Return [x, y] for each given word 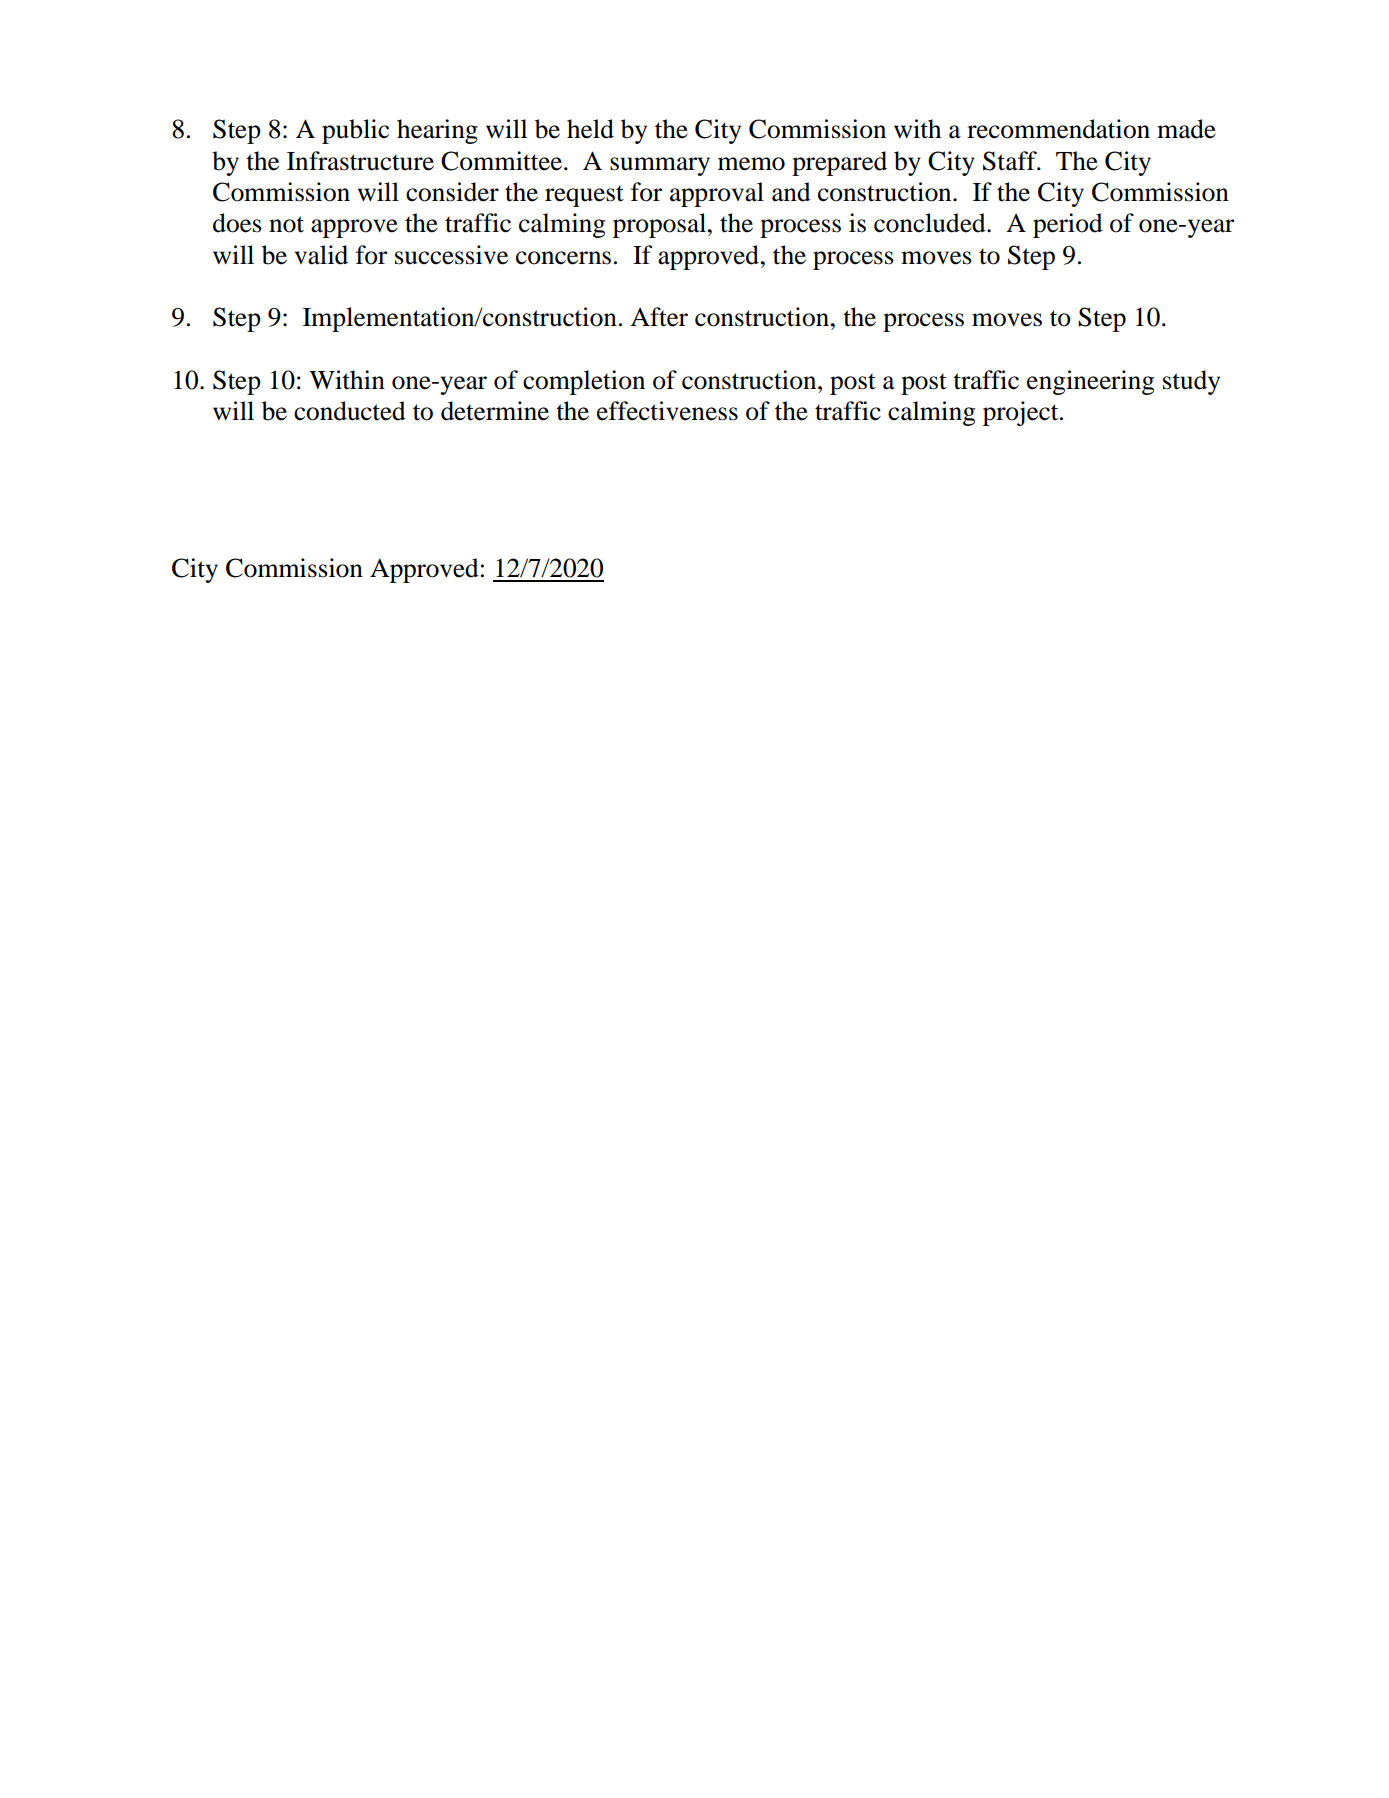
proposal [661, 225]
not [286, 224]
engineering [1090, 382]
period [1068, 225]
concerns [563, 258]
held [590, 129]
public [355, 131]
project [1022, 413]
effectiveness [667, 411]
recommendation [1058, 129]
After [659, 317]
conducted [350, 411]
